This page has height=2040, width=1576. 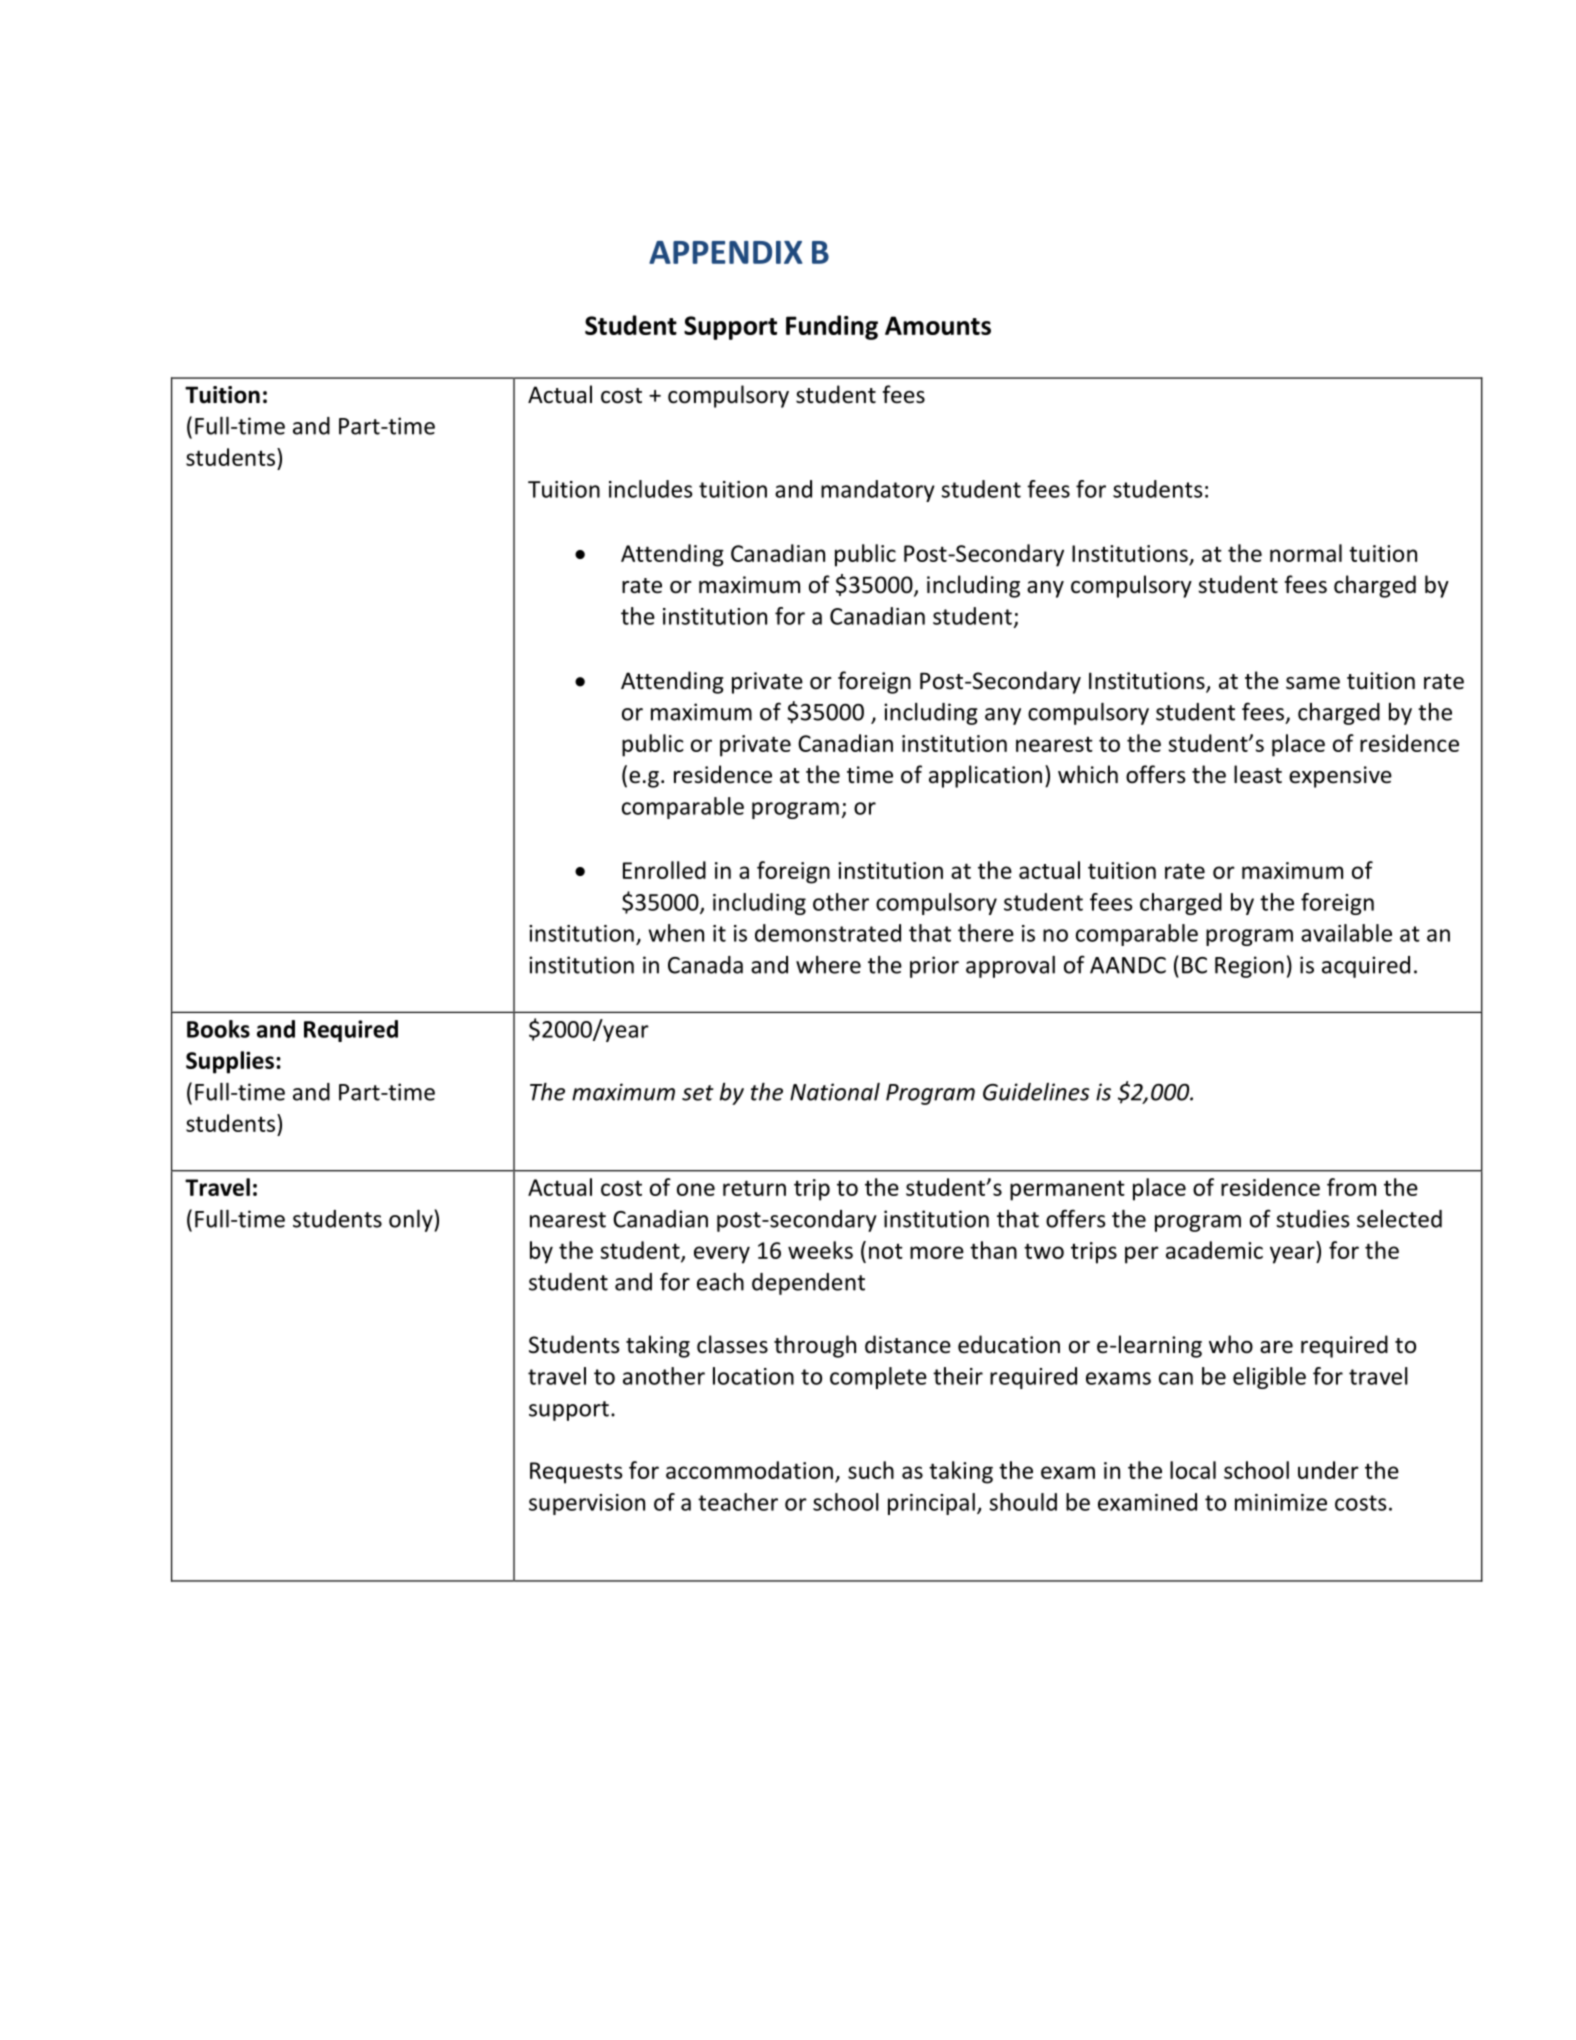 I want to click on Enrolled, so click(x=664, y=870).
